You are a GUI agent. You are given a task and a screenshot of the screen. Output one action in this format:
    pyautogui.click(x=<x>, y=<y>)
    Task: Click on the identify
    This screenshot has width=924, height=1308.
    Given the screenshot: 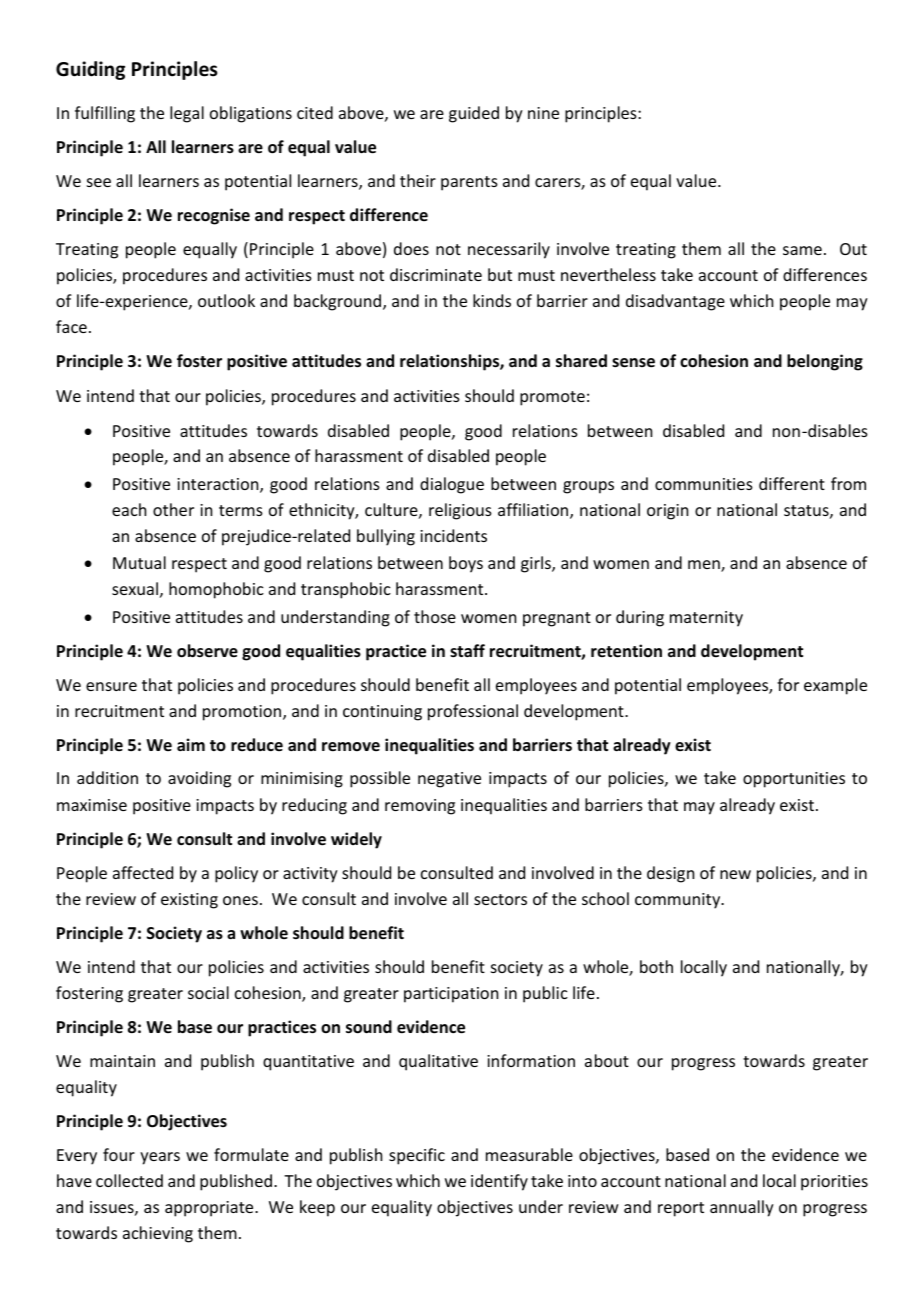 What is the action you would take?
    pyautogui.click(x=499, y=1182)
